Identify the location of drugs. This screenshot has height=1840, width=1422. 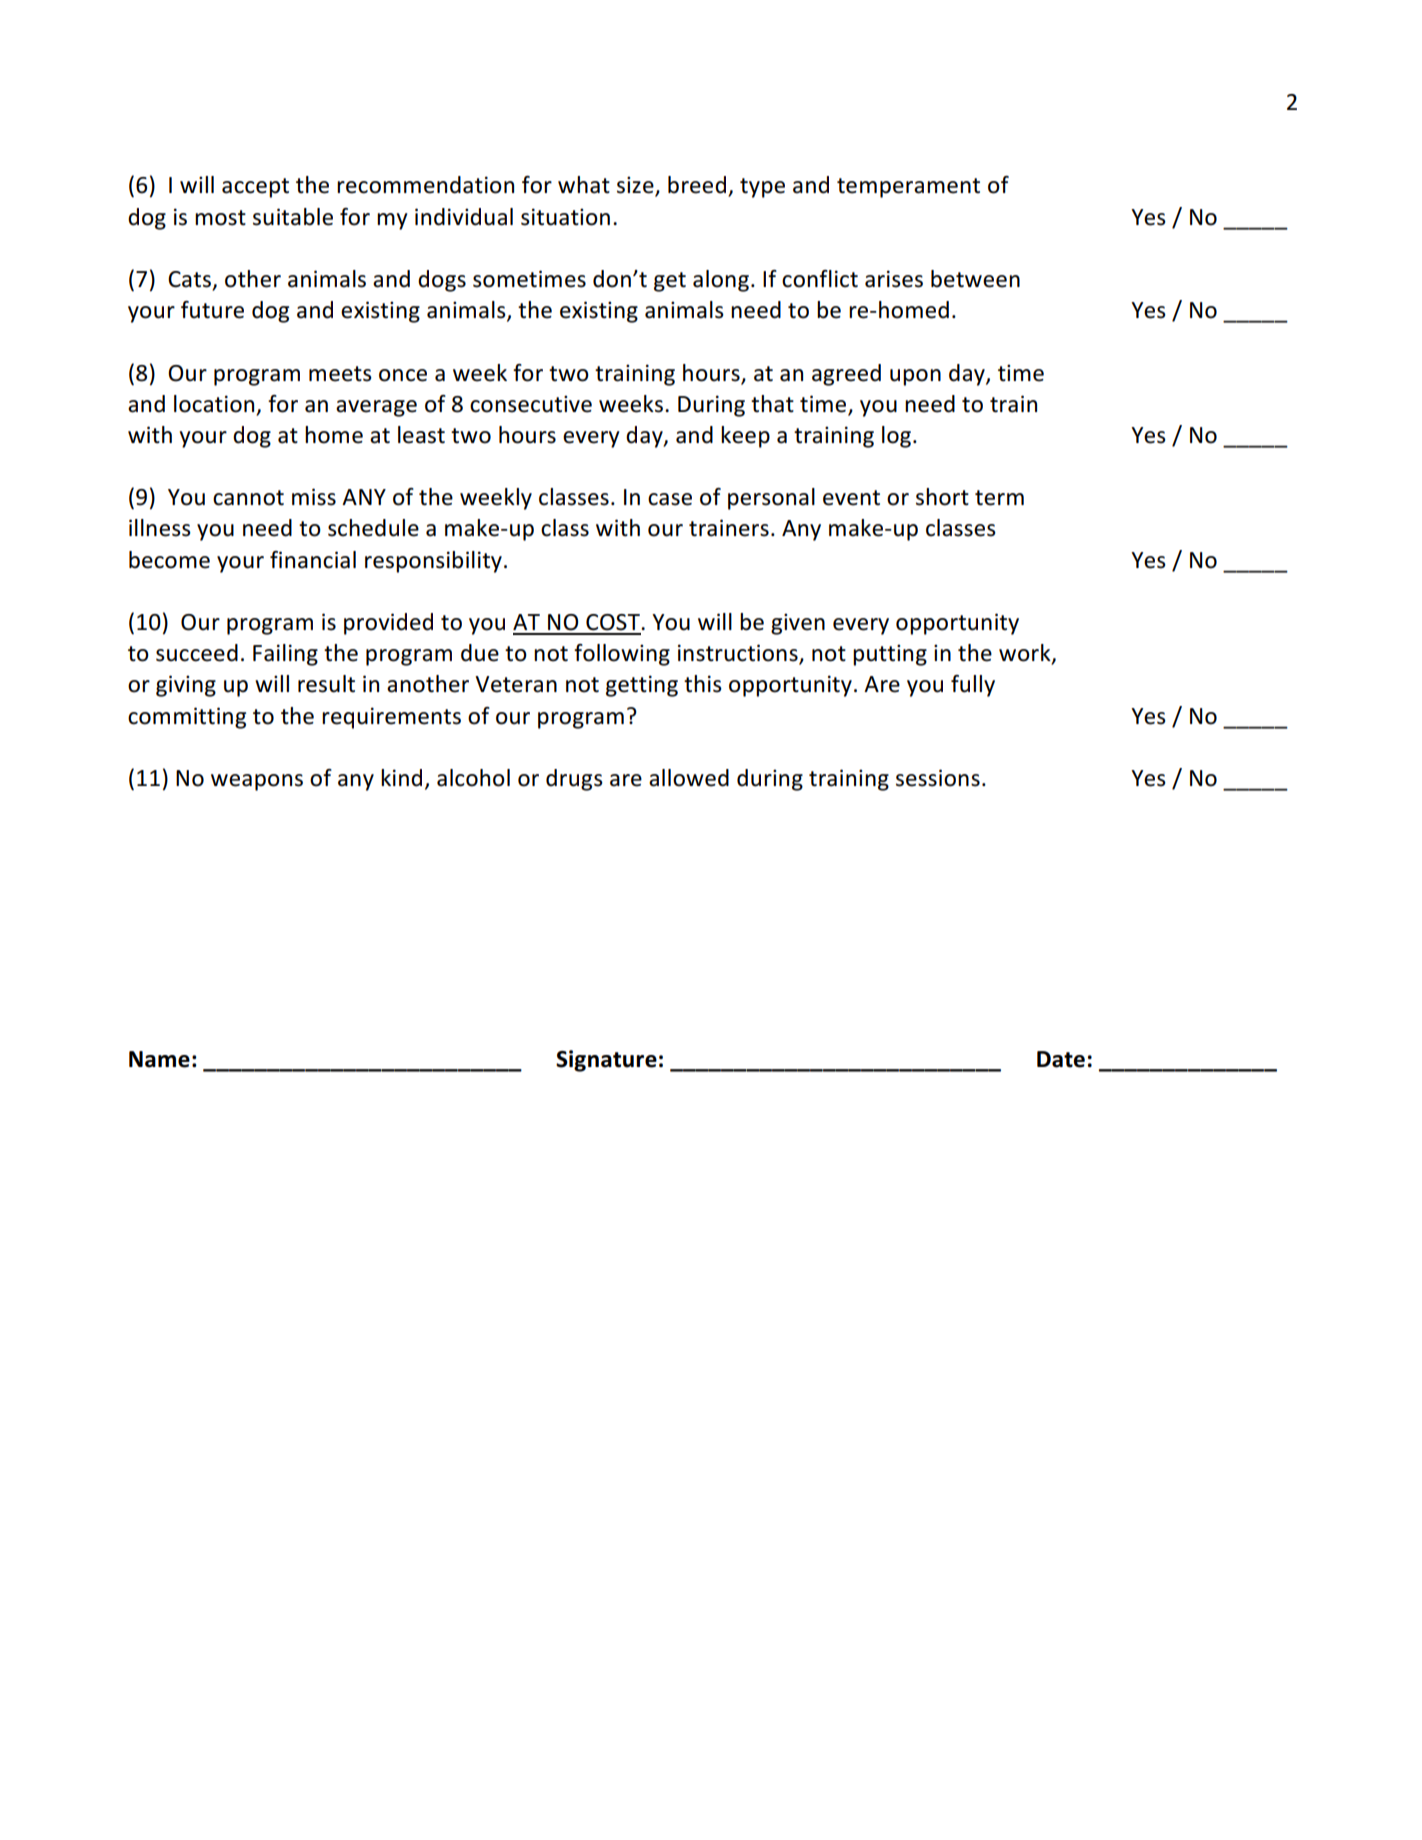
(574, 780).
